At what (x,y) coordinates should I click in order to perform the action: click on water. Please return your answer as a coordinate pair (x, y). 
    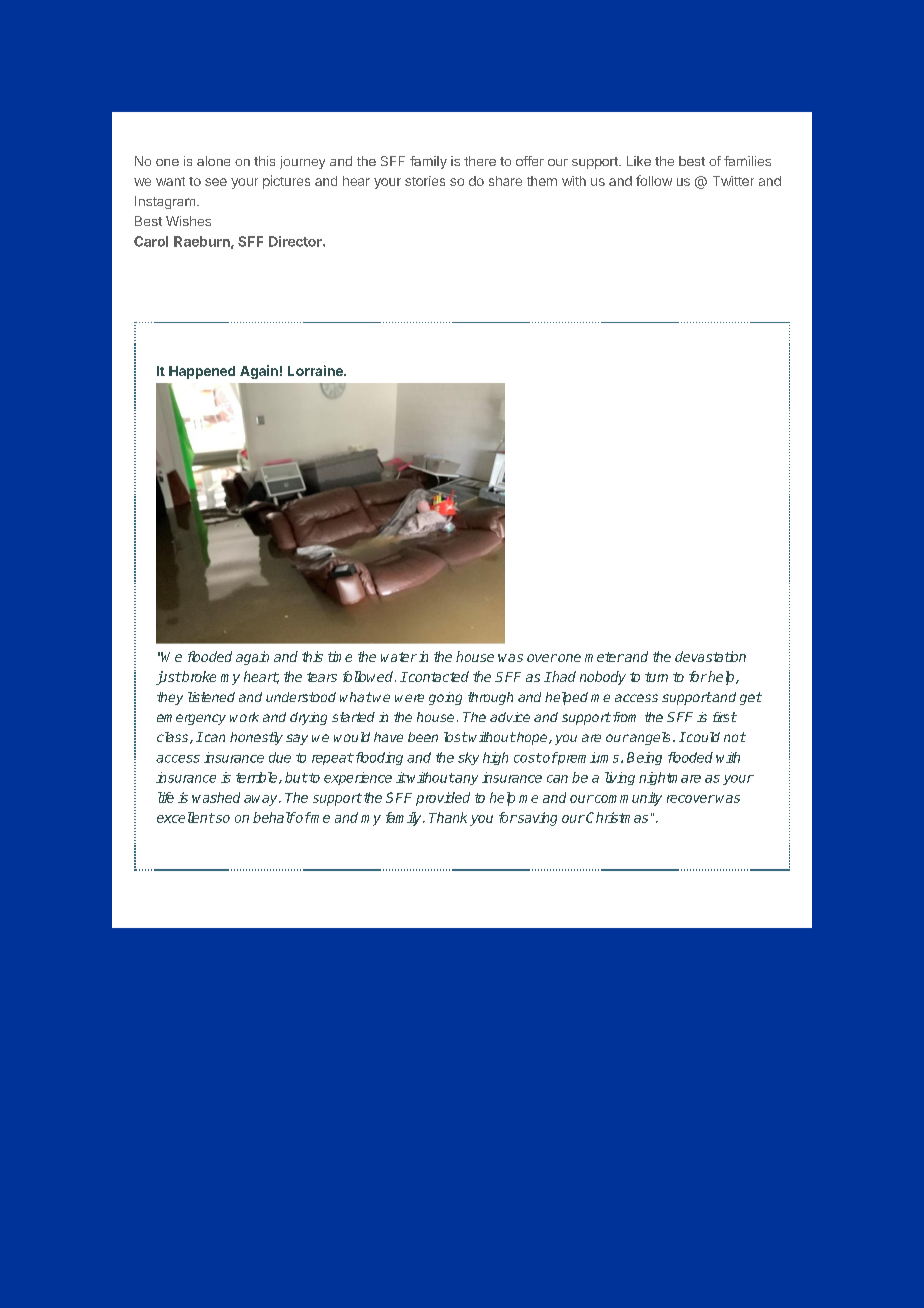
    Looking at the image, I should click on (399, 657).
